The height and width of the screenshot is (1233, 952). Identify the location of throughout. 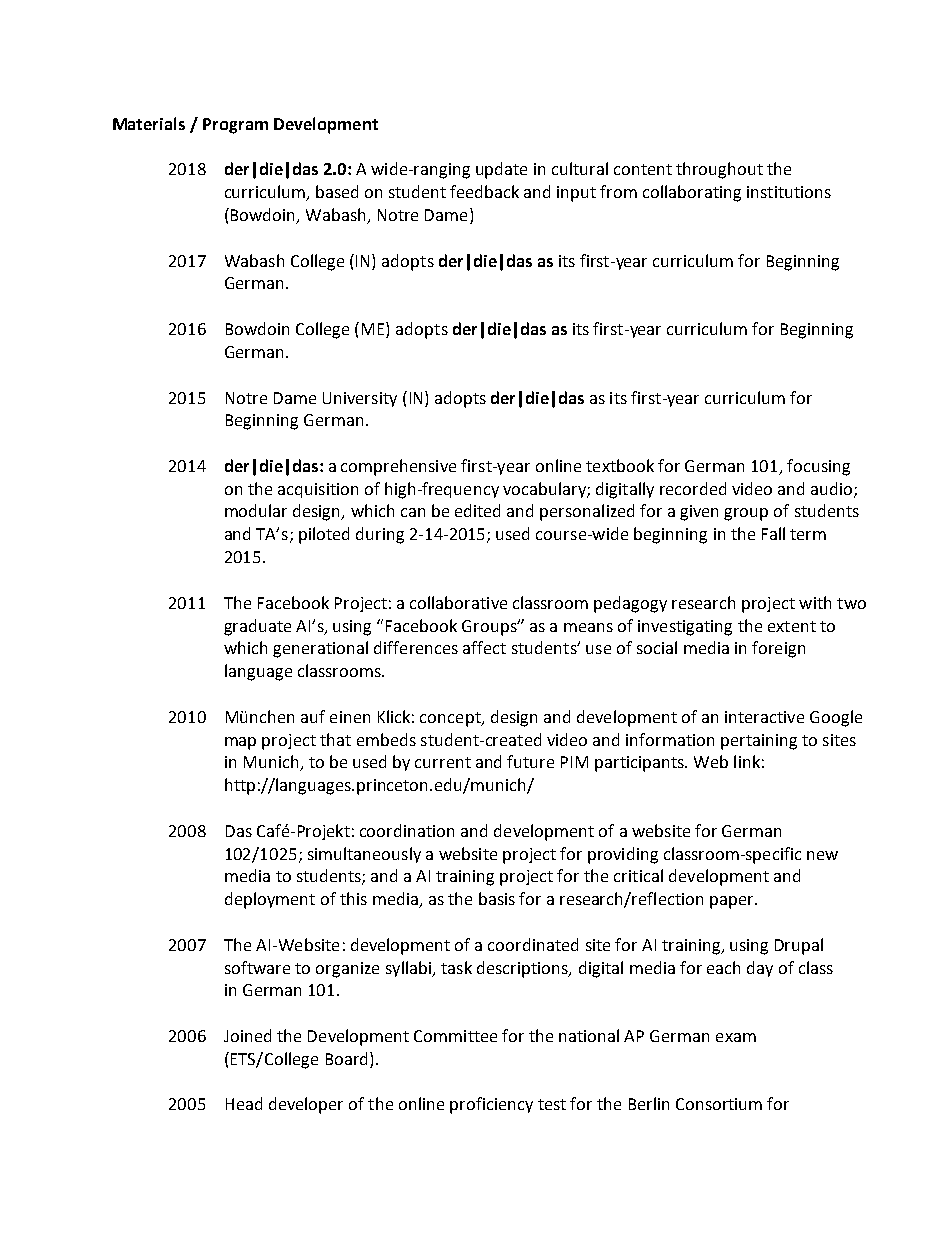
(719, 170).
